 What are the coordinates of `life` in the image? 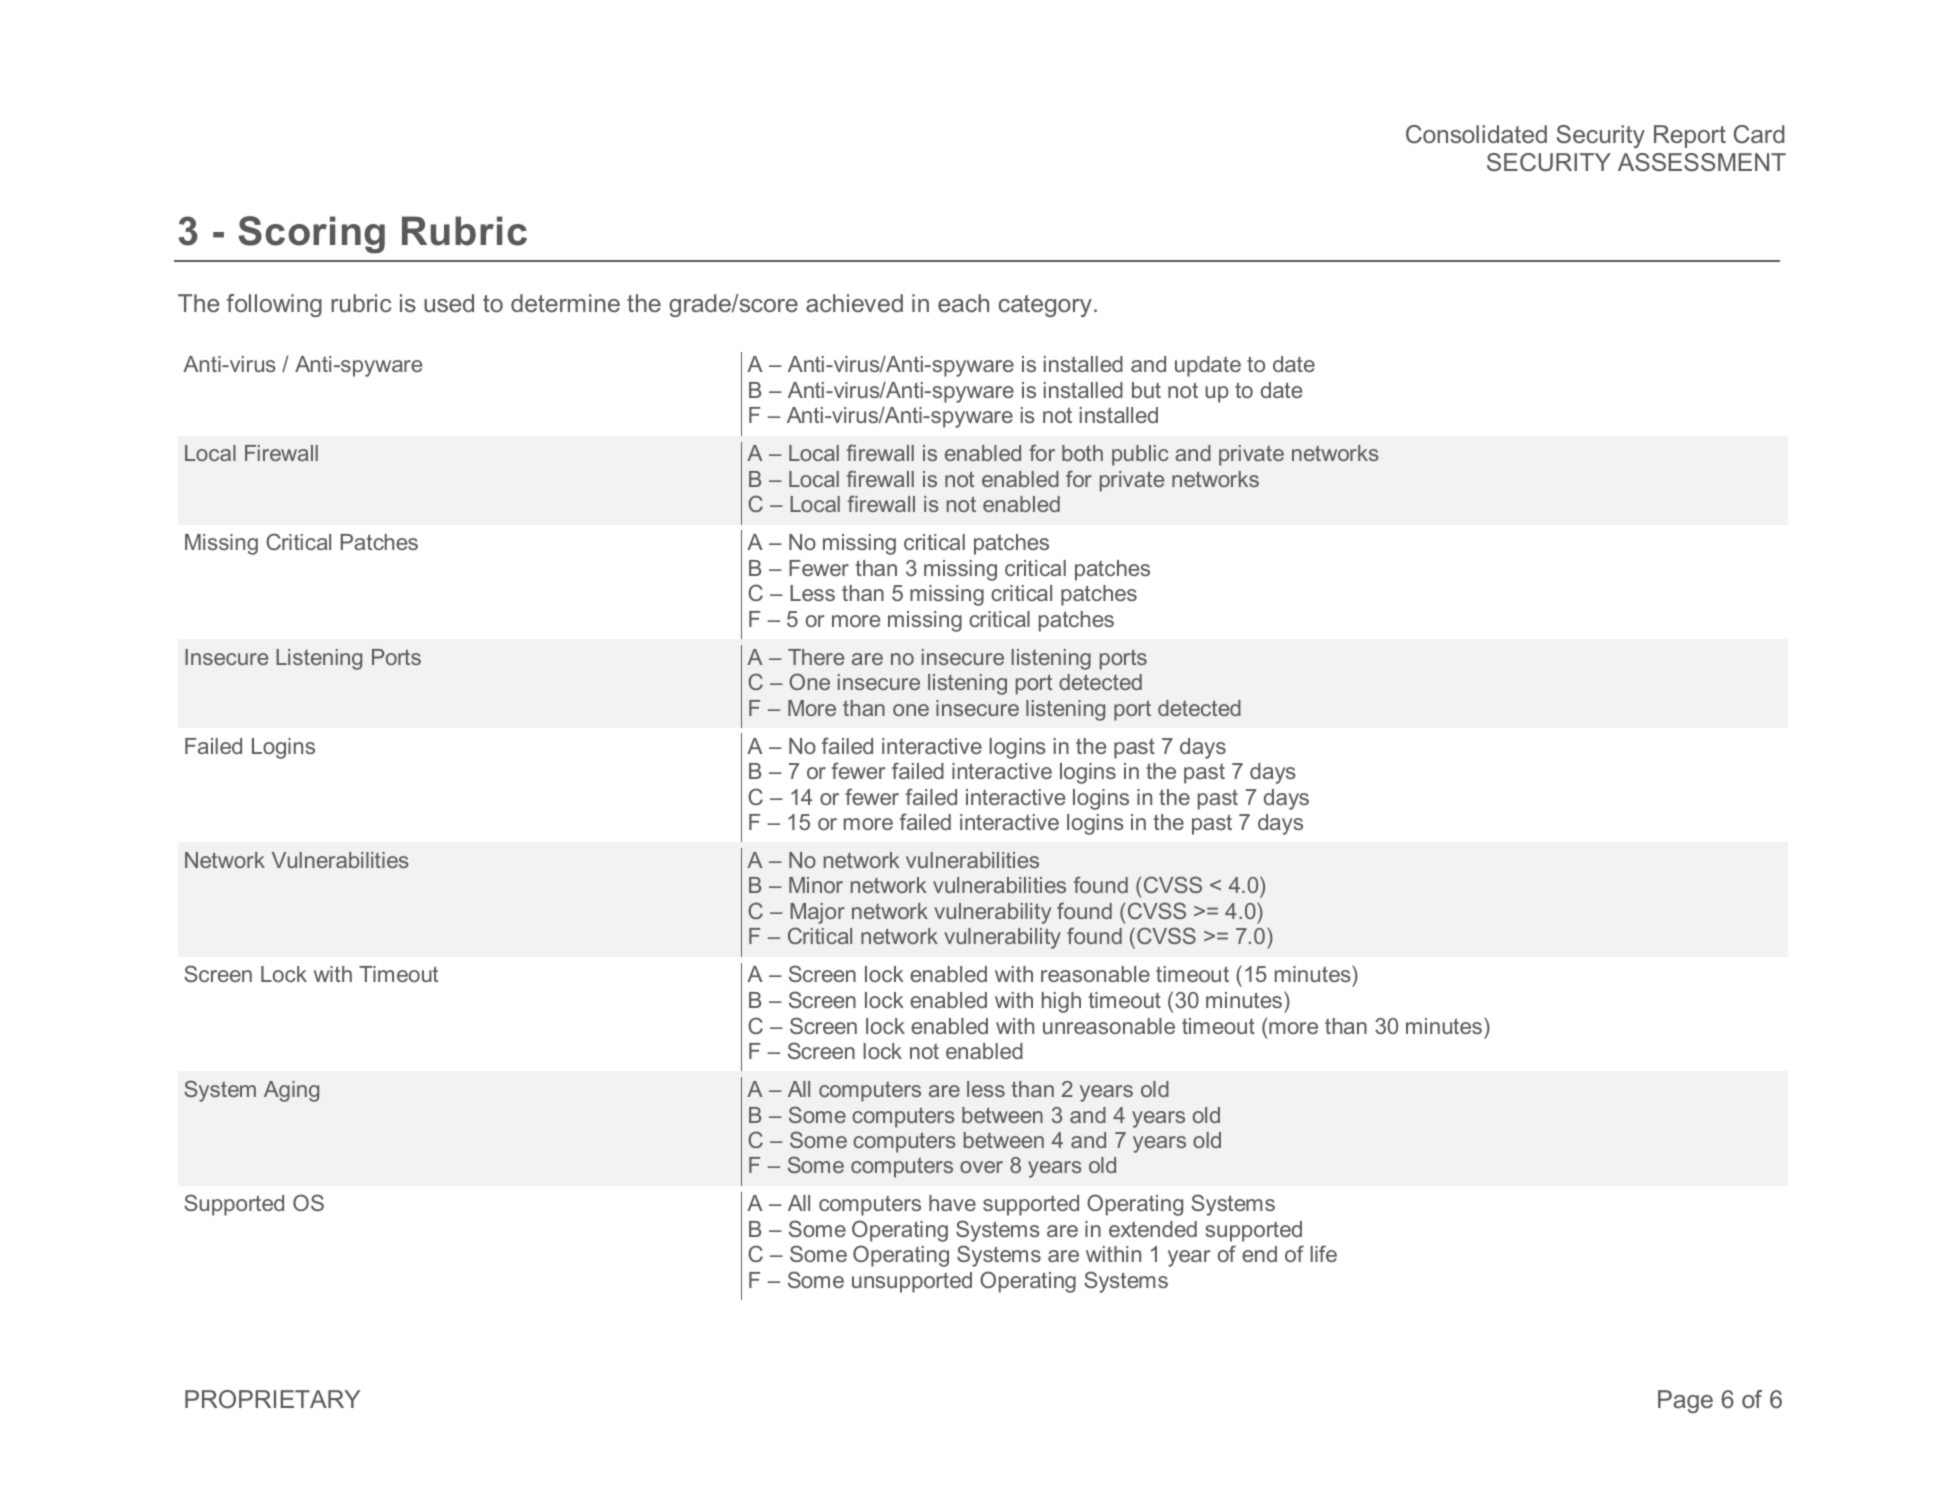 It's located at (1323, 1253).
